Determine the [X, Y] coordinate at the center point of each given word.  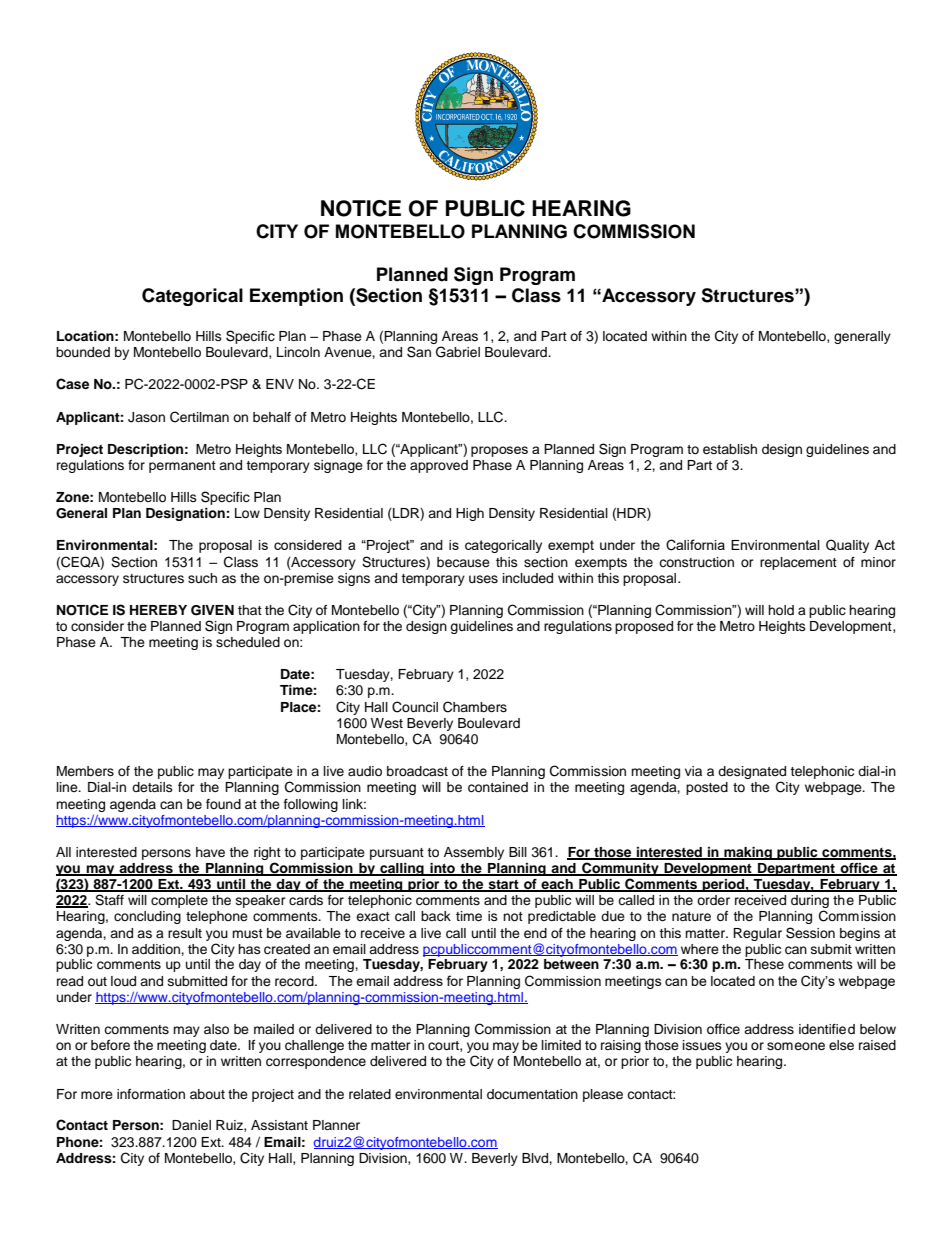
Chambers [475, 707]
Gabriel [458, 352]
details [152, 787]
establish [730, 449]
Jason [146, 417]
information [151, 1094]
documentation [532, 1094]
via [693, 771]
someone [796, 1046]
